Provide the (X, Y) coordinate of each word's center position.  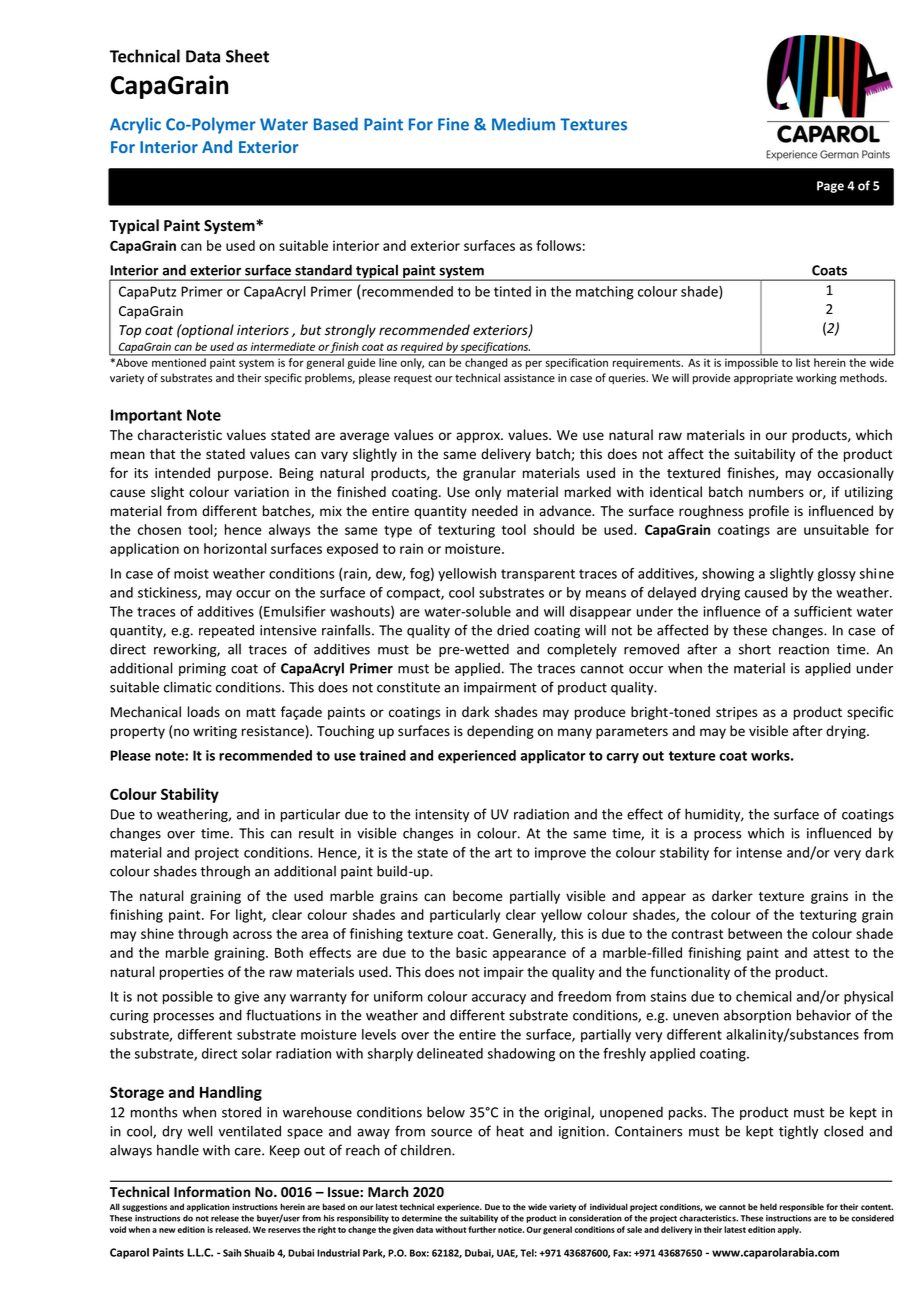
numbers (776, 492)
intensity (442, 815)
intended (182, 473)
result (316, 833)
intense (759, 852)
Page (830, 187)
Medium (523, 124)
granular (489, 474)
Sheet (247, 56)
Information (212, 1191)
